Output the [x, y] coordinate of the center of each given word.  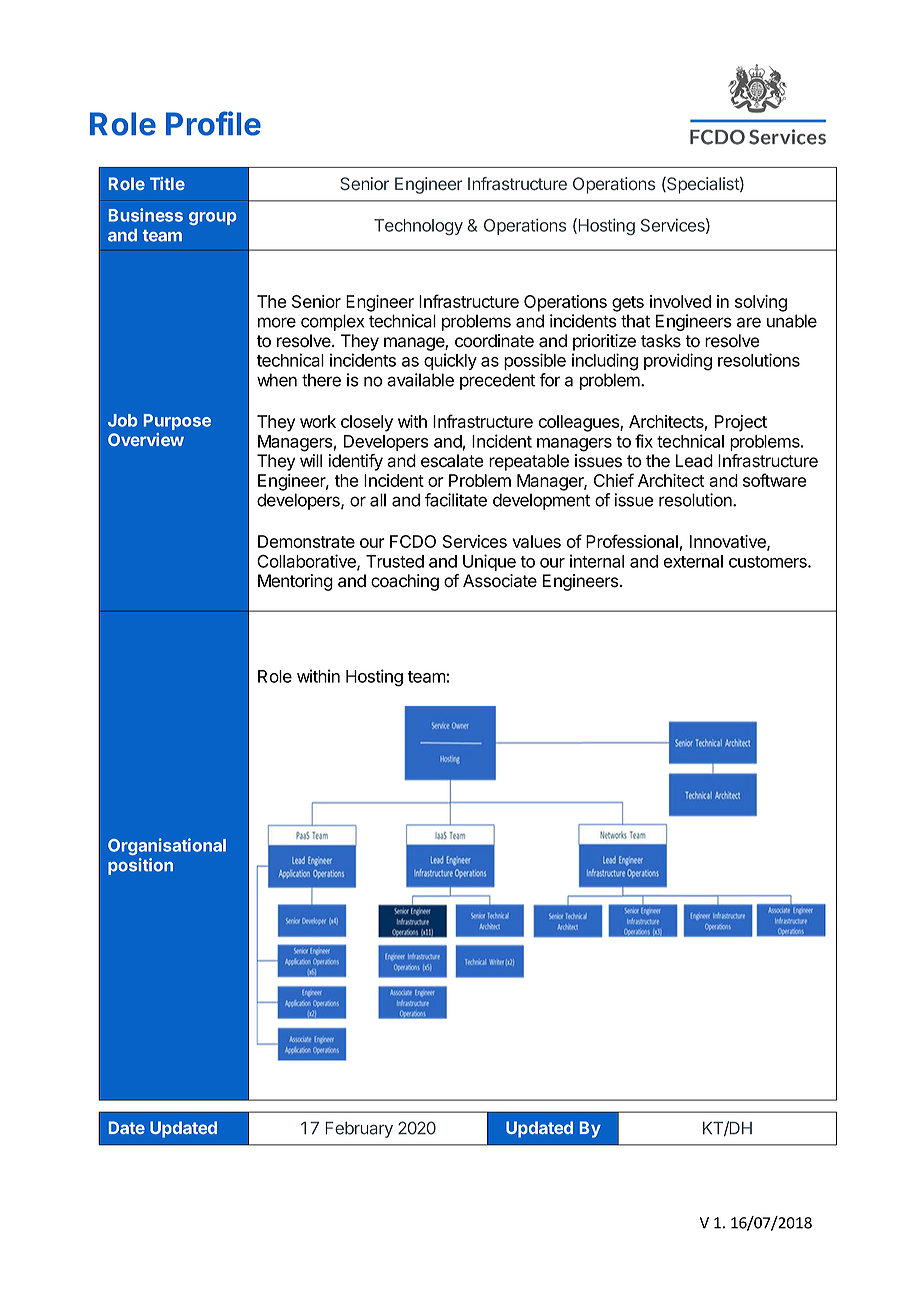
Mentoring [295, 582]
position [140, 866]
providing [678, 362]
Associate [500, 581]
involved [680, 301]
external [693, 561]
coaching [405, 582]
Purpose [177, 422]
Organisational [167, 846]
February [359, 1129]
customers [769, 562]
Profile [213, 123]
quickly [450, 361]
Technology [418, 227]
